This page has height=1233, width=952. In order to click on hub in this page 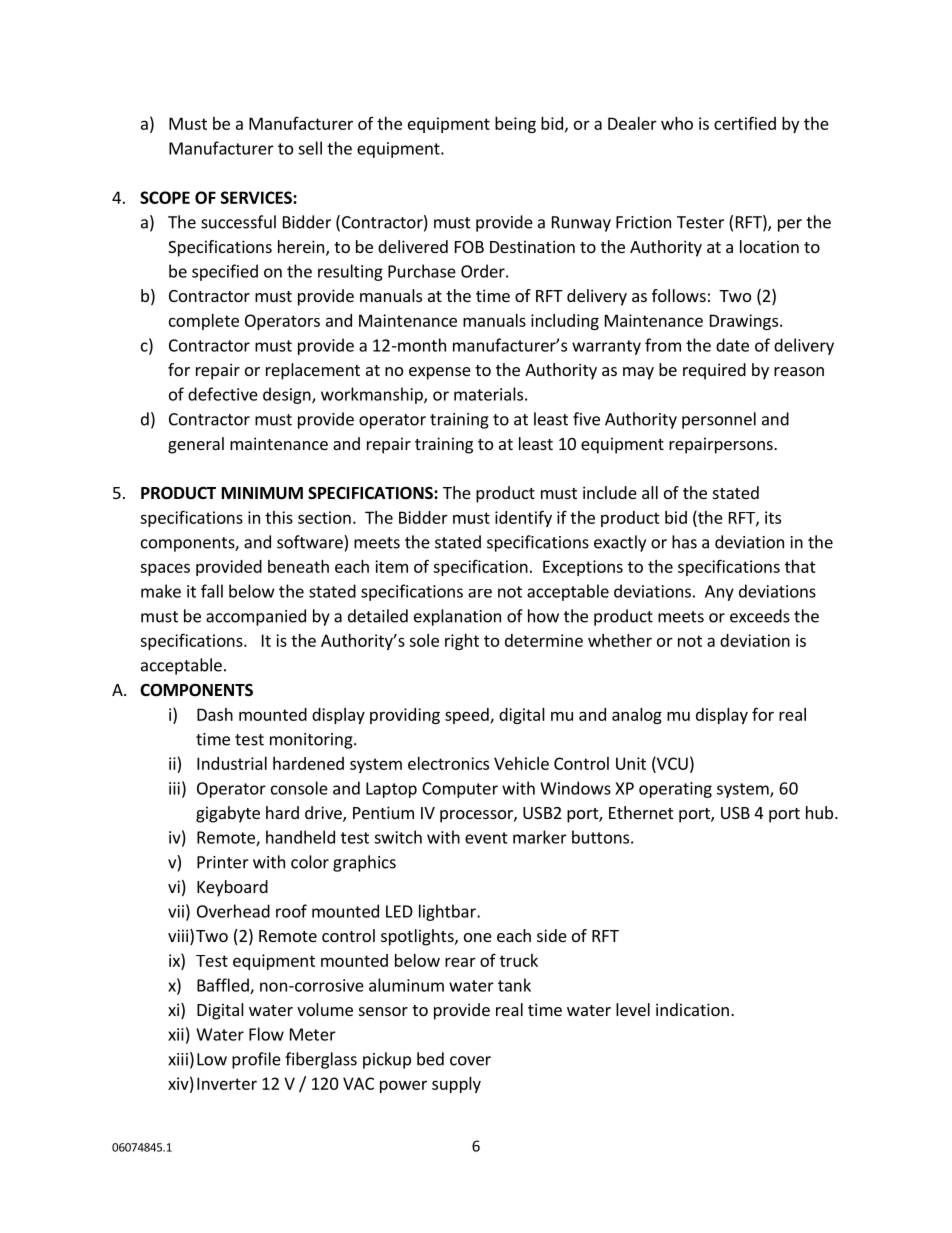, I will do `click(819, 812)`.
